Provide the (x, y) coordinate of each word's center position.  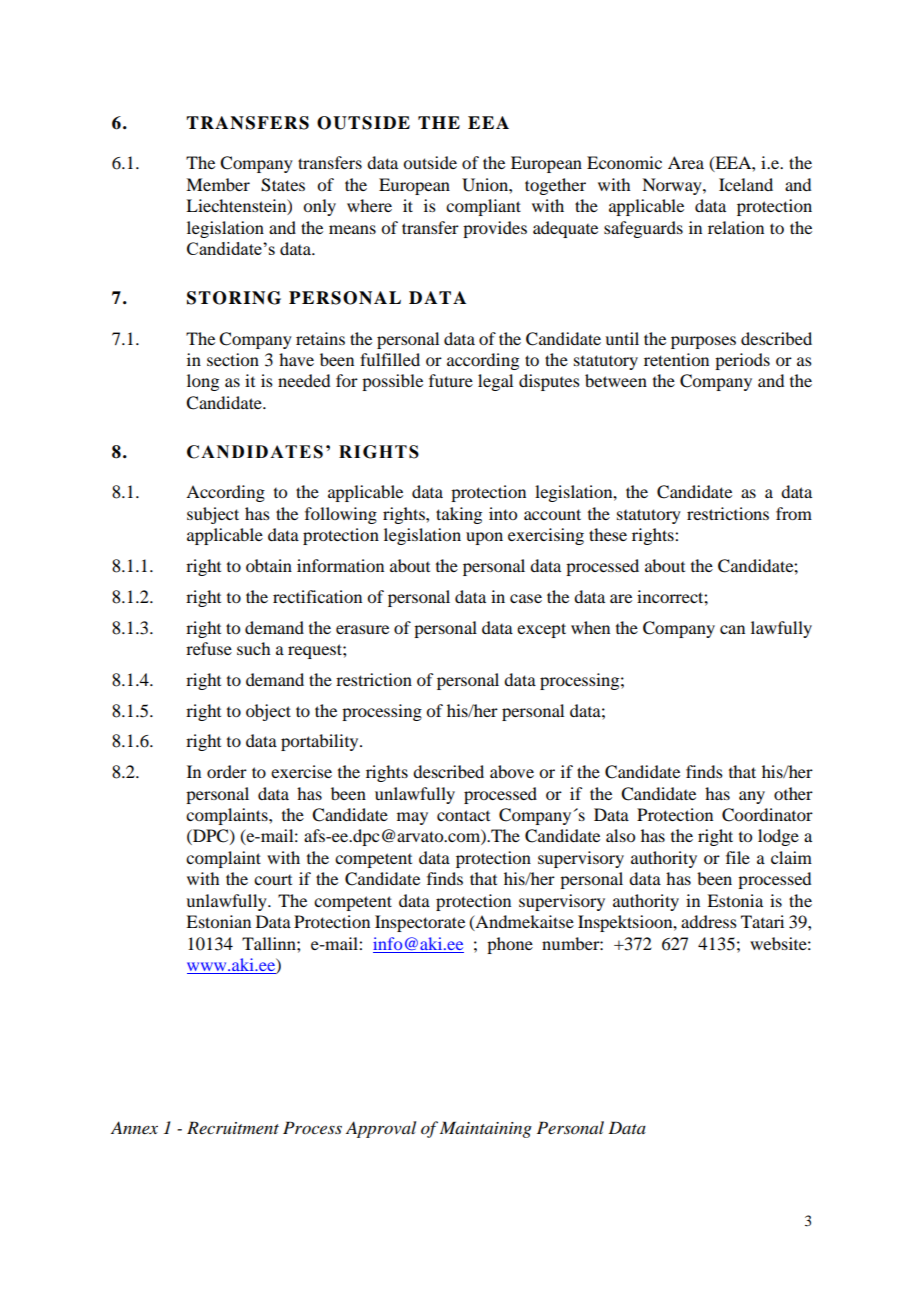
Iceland (746, 184)
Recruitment (233, 1127)
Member (218, 184)
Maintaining (486, 1129)
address (709, 921)
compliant (483, 207)
